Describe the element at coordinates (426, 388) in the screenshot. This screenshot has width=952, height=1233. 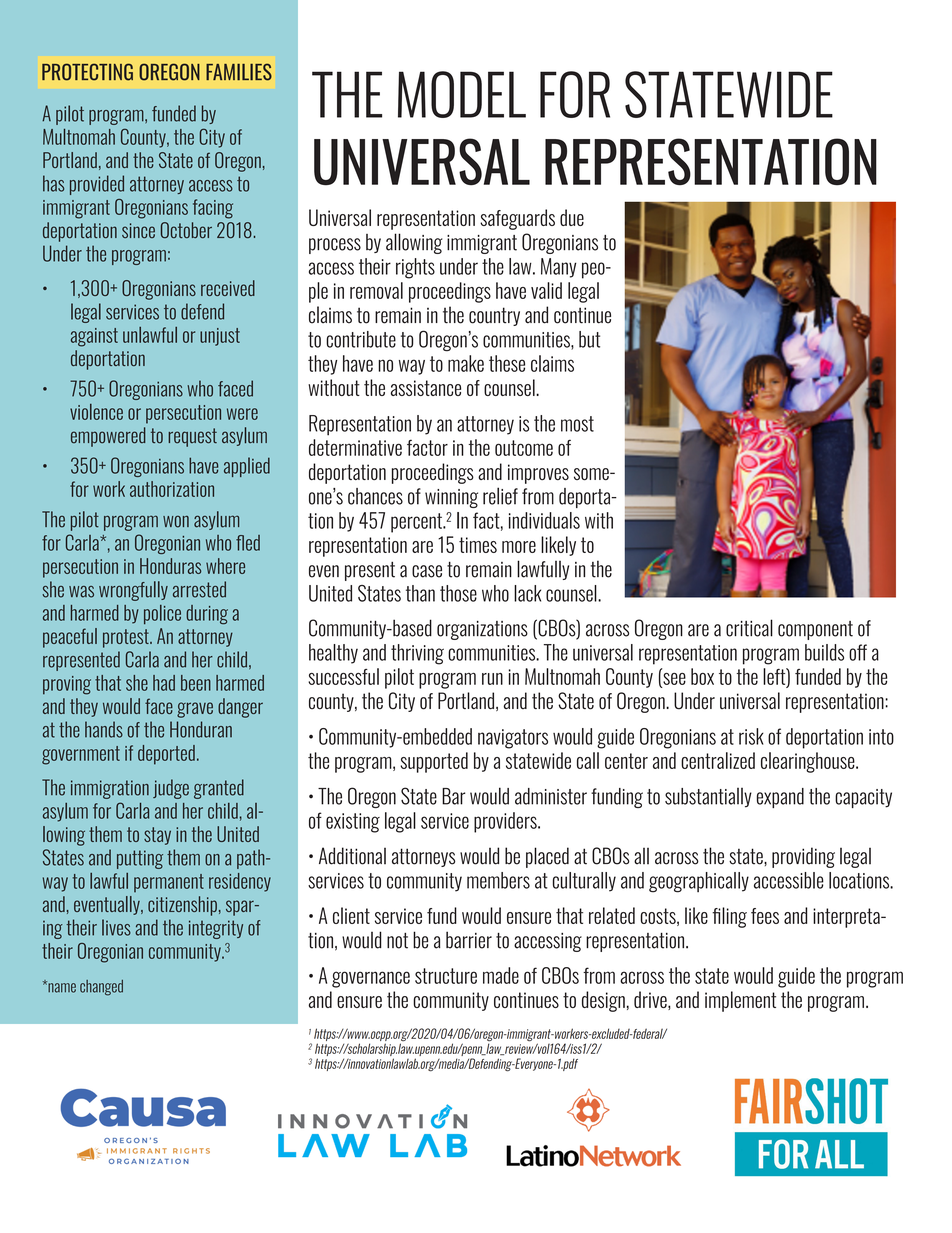
I see `assistance` at that location.
